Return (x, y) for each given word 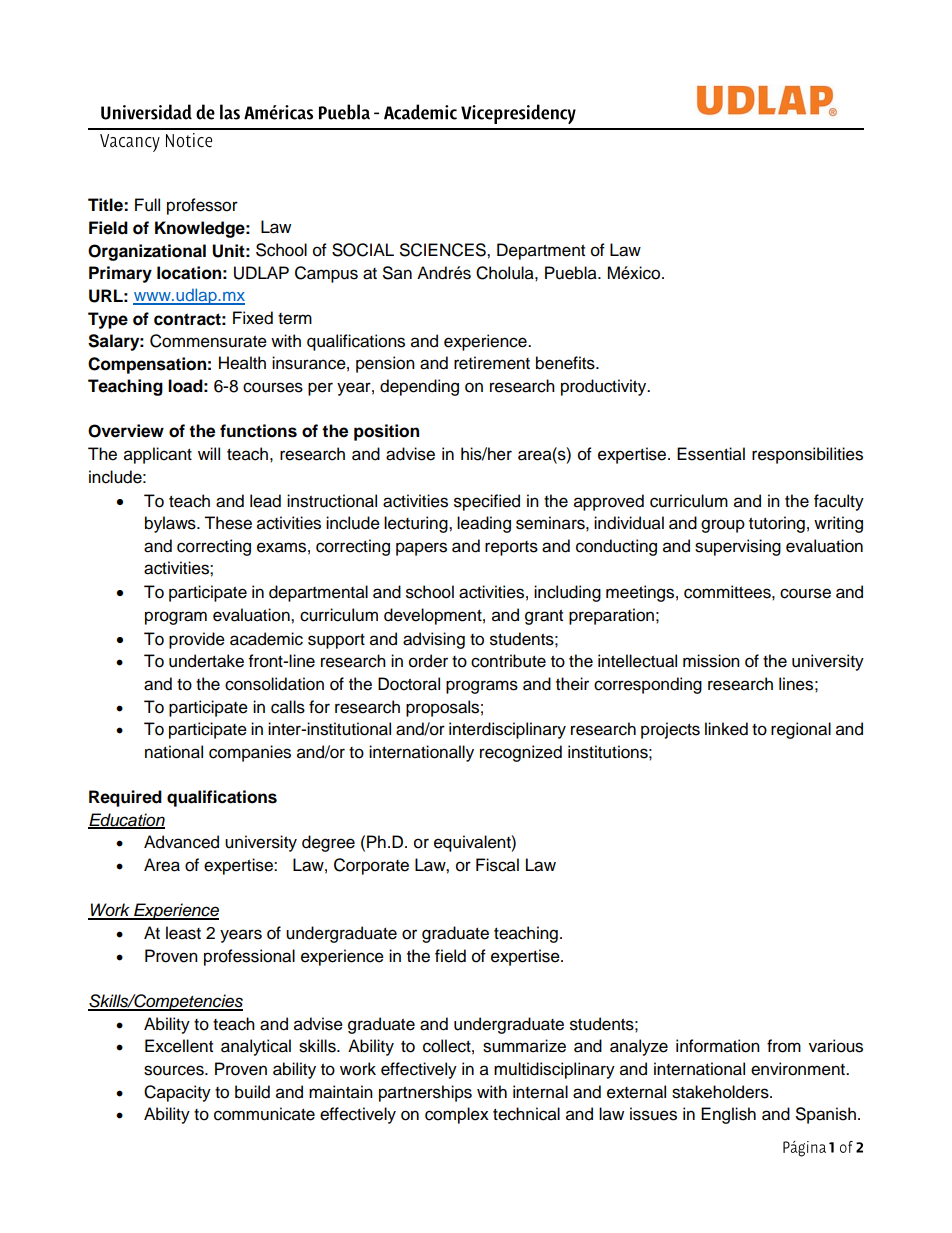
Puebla (572, 273)
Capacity (177, 1093)
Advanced (181, 842)
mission (711, 661)
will (209, 453)
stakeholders (721, 1092)
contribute (508, 661)
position (386, 432)
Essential (711, 454)
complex (457, 1115)
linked (726, 729)
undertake (206, 661)
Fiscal (497, 865)
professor (202, 206)
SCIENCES (444, 250)
